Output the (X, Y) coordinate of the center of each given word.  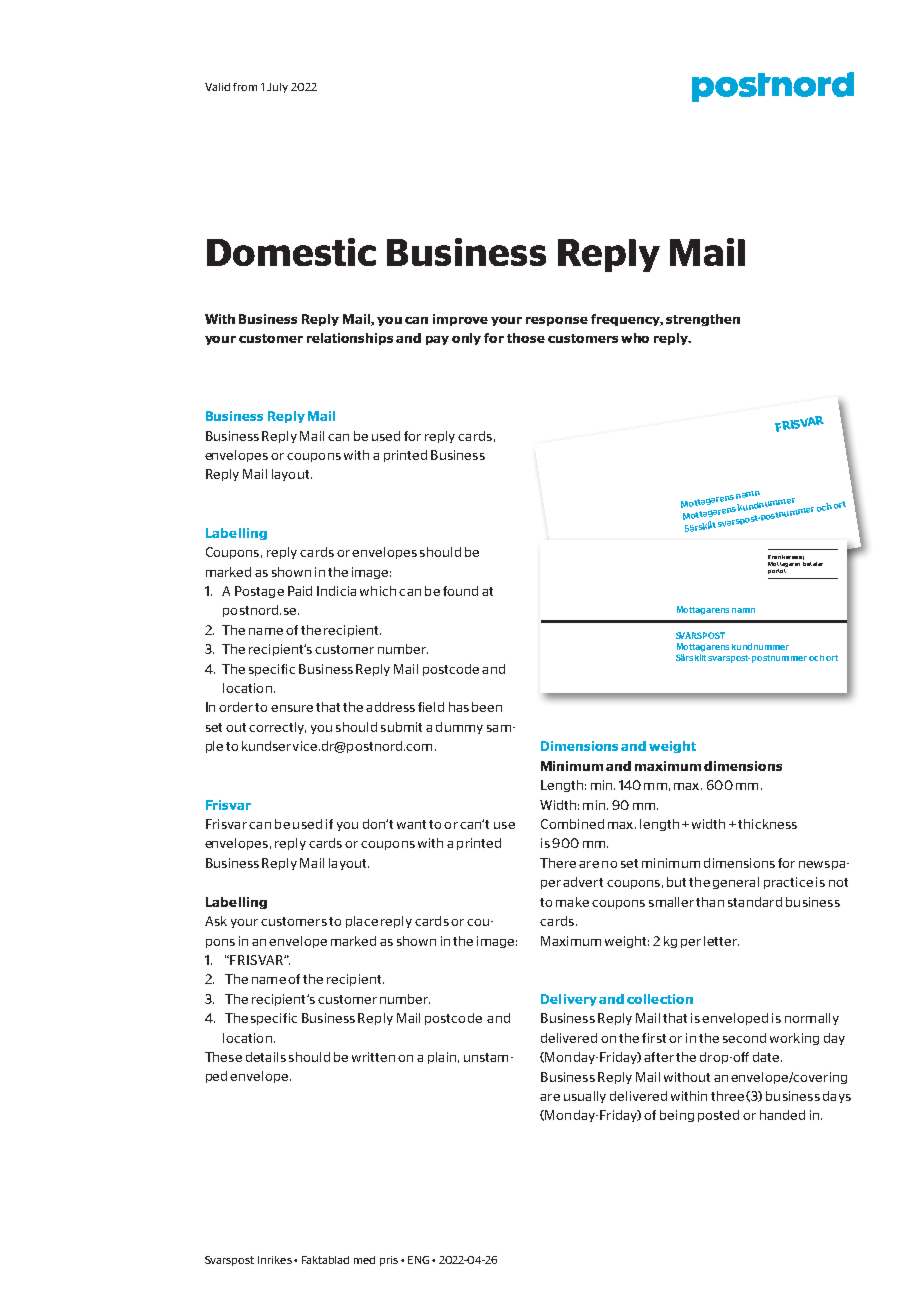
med (364, 1260)
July (277, 88)
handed (782, 1115)
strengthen (703, 320)
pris (389, 1261)
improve (460, 320)
